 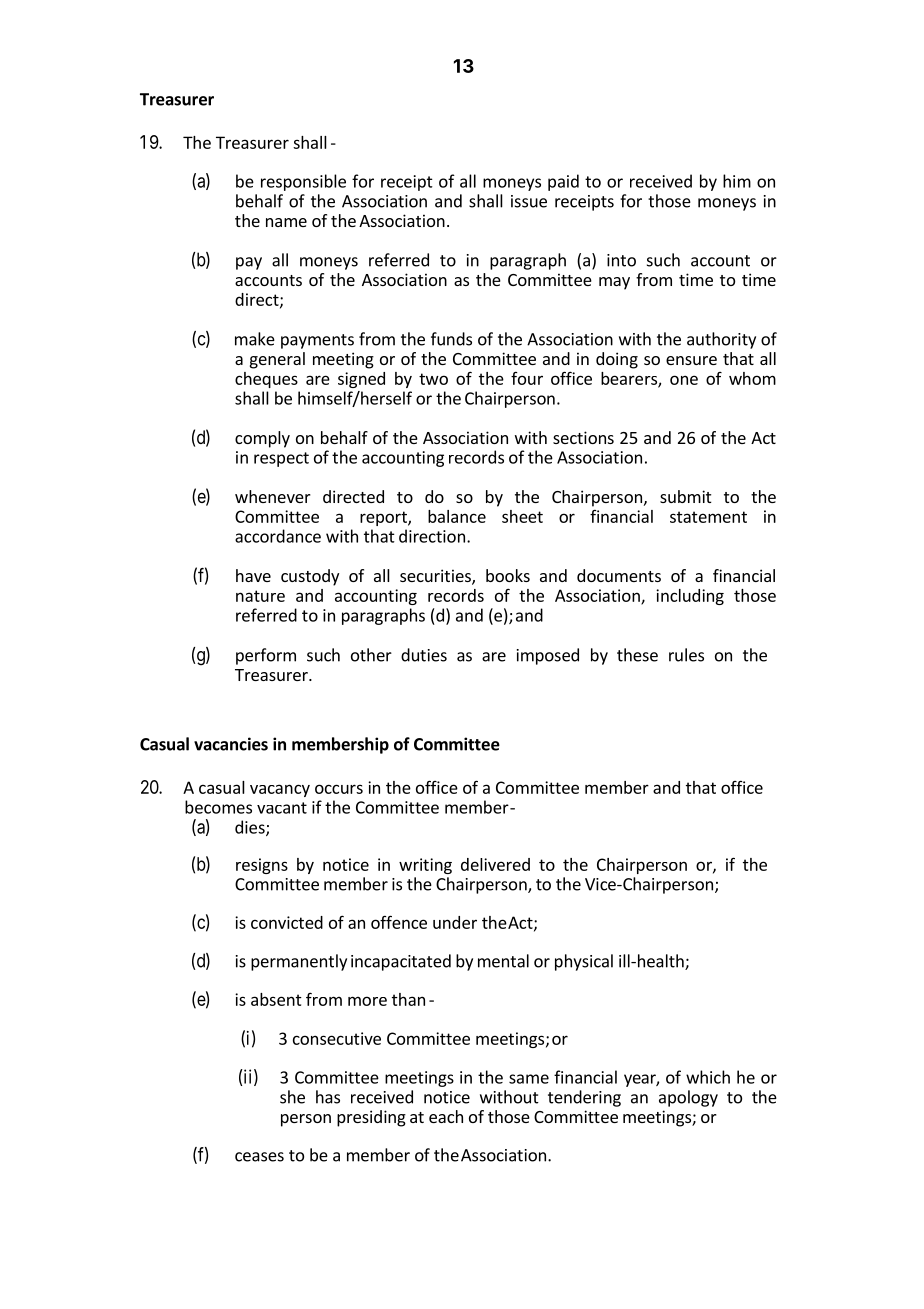 I want to click on submit, so click(x=685, y=496).
